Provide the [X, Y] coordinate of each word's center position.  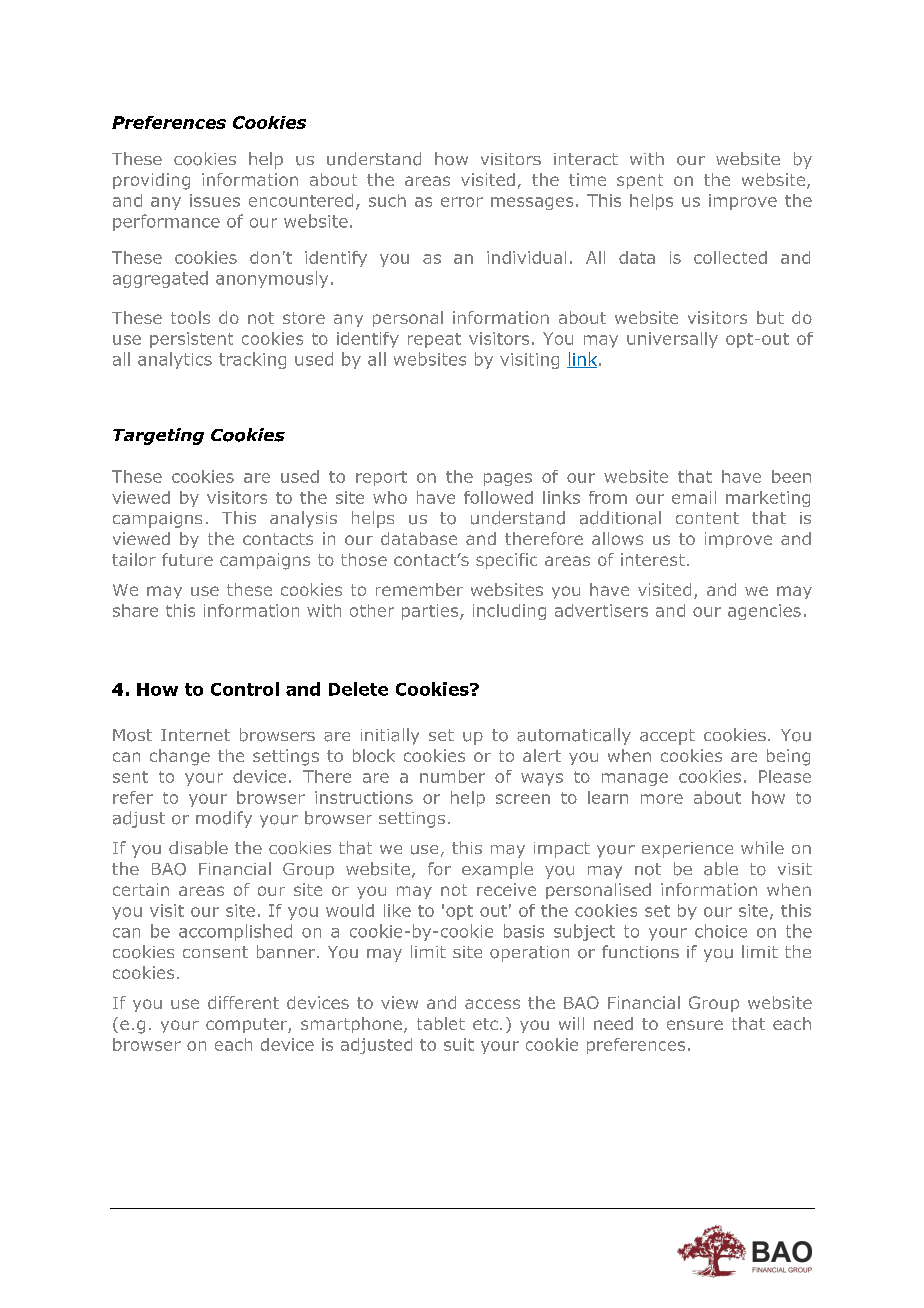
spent [640, 181]
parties [431, 612]
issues [215, 200]
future [187, 559]
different [243, 1002]
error [462, 202]
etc [485, 1024]
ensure [695, 1025]
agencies [764, 612]
